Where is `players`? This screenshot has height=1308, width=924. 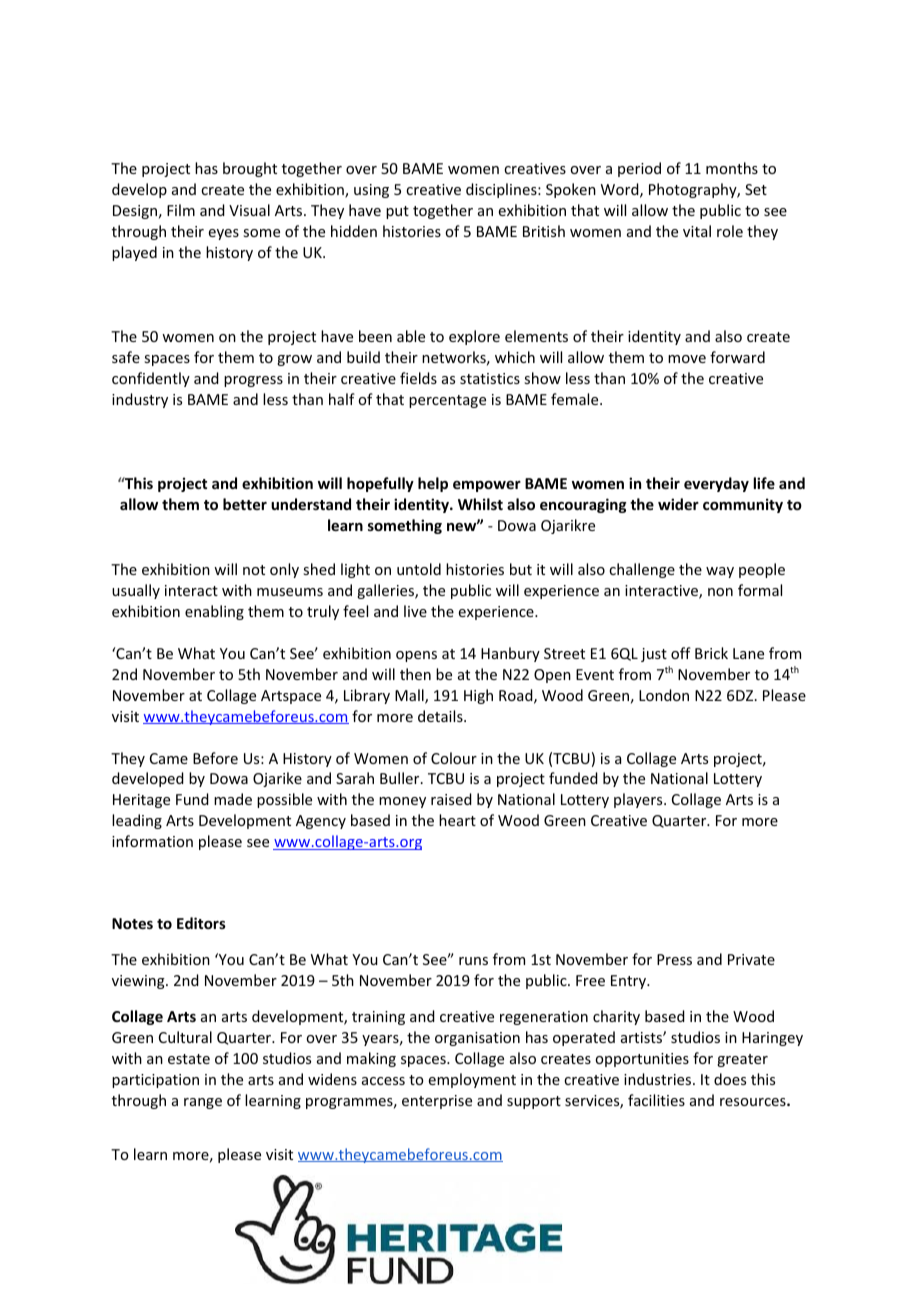
players is located at coordinates (639, 800).
